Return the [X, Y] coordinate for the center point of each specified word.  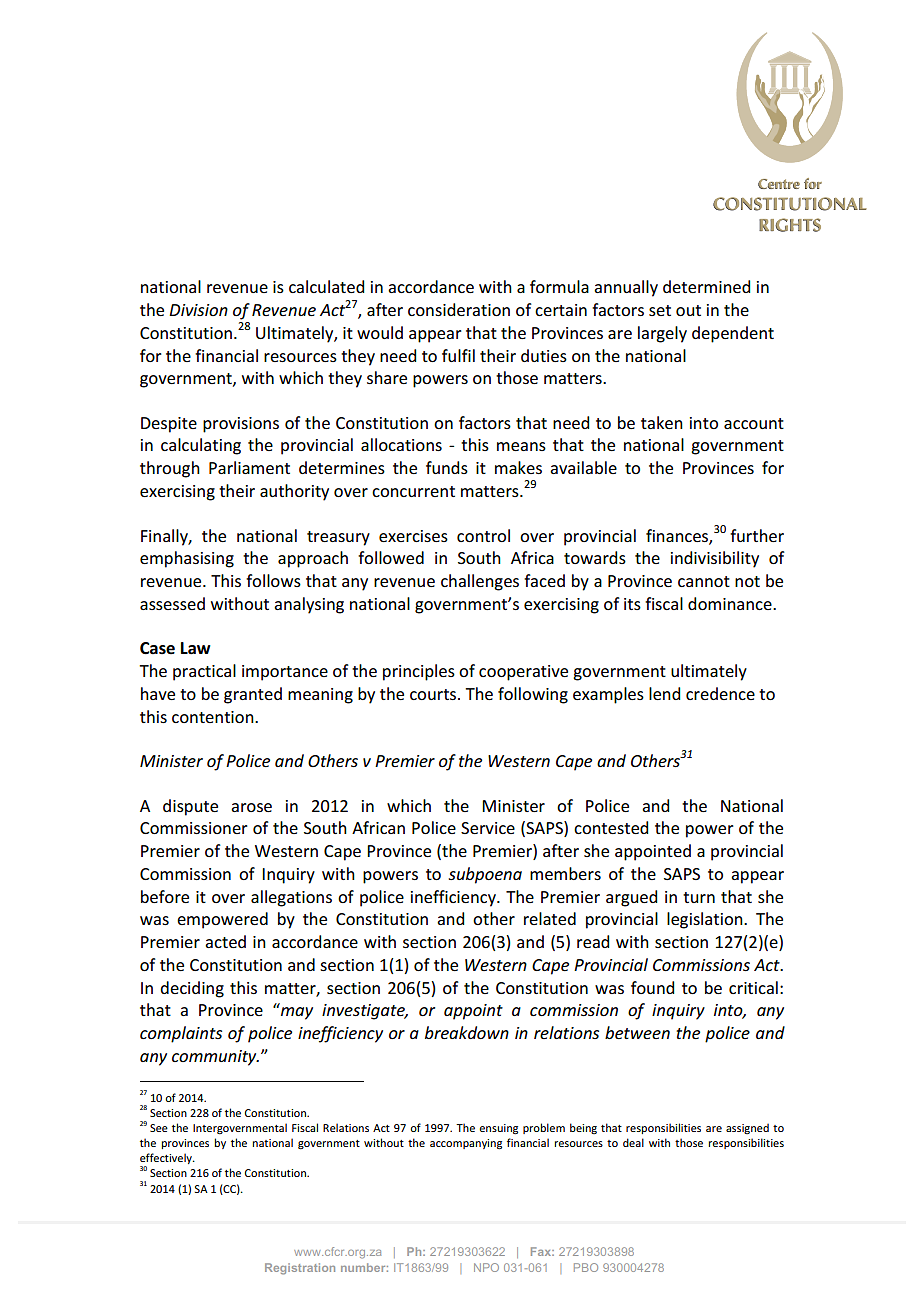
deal [633, 1142]
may [297, 1013]
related [550, 918]
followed [391, 557]
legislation [706, 920]
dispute [190, 807]
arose [251, 807]
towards [595, 557]
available [583, 467]
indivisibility [715, 559]
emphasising [187, 559]
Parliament [249, 467]
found [652, 987]
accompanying [466, 1144]
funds [447, 467]
